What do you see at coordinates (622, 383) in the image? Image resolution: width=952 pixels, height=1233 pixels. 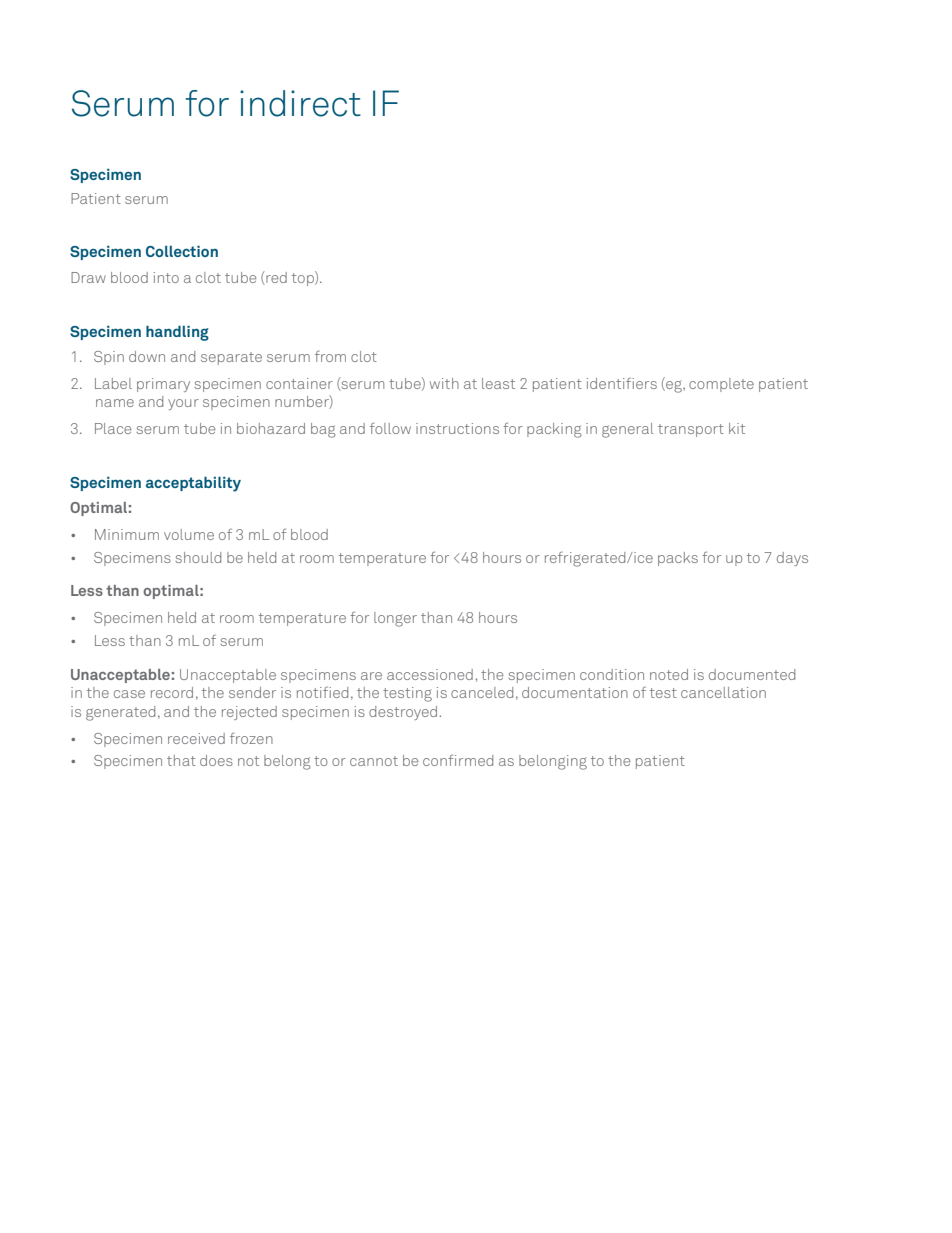 I see `identifiers` at bounding box center [622, 383].
